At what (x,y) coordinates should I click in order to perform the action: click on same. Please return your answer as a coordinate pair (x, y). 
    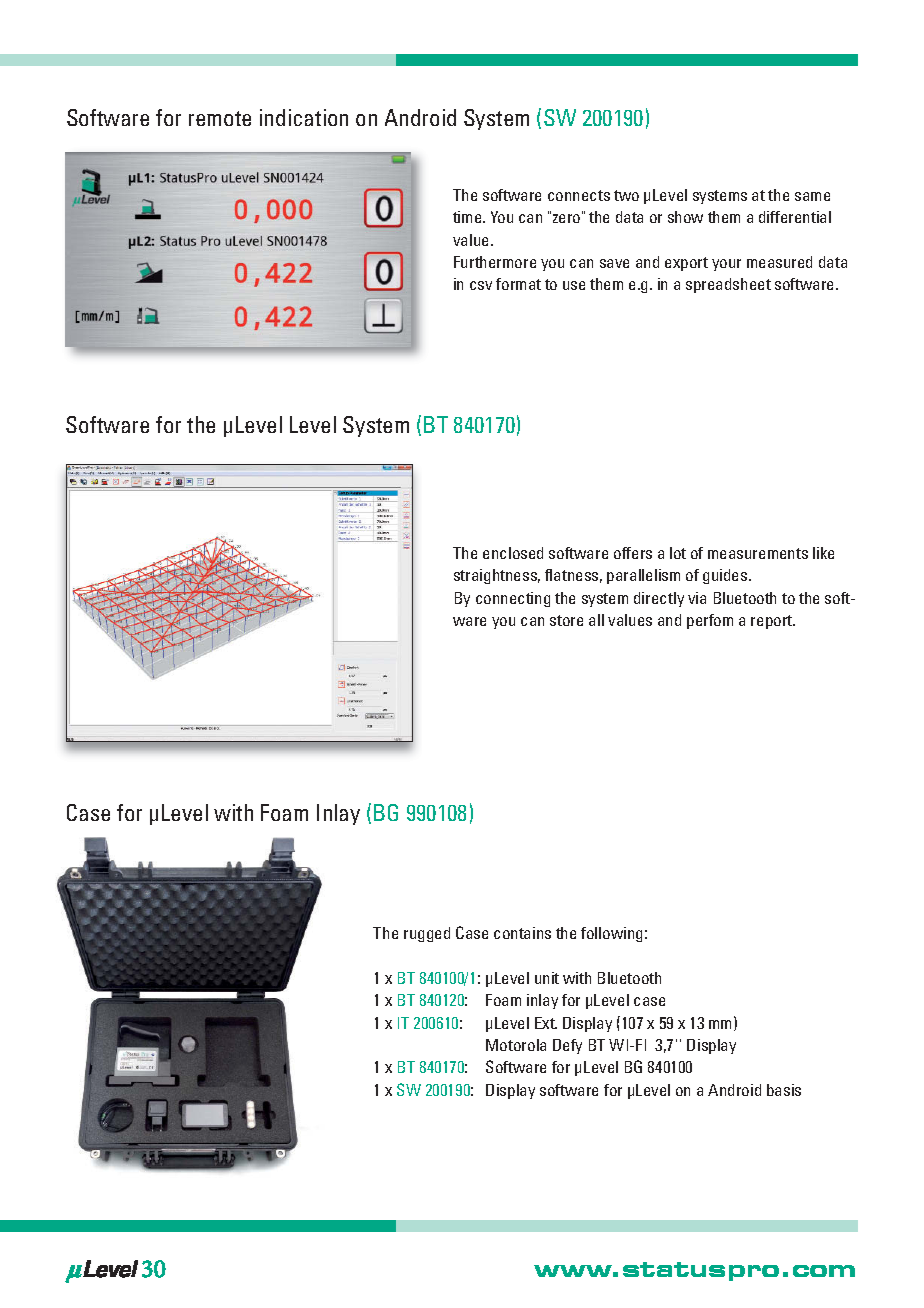
    Looking at the image, I should click on (812, 196).
